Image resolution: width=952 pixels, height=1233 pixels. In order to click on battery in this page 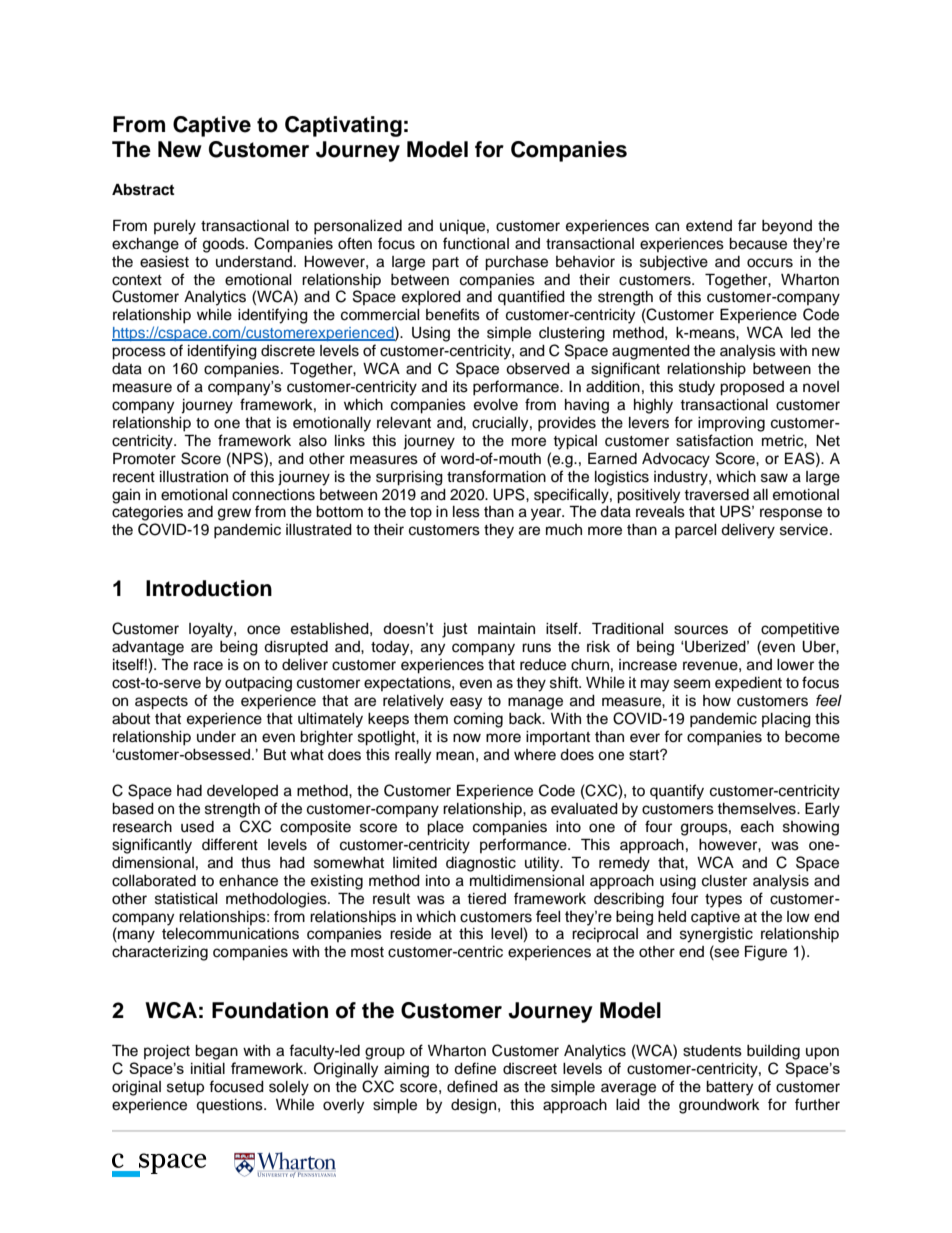, I will do `click(729, 1088)`.
